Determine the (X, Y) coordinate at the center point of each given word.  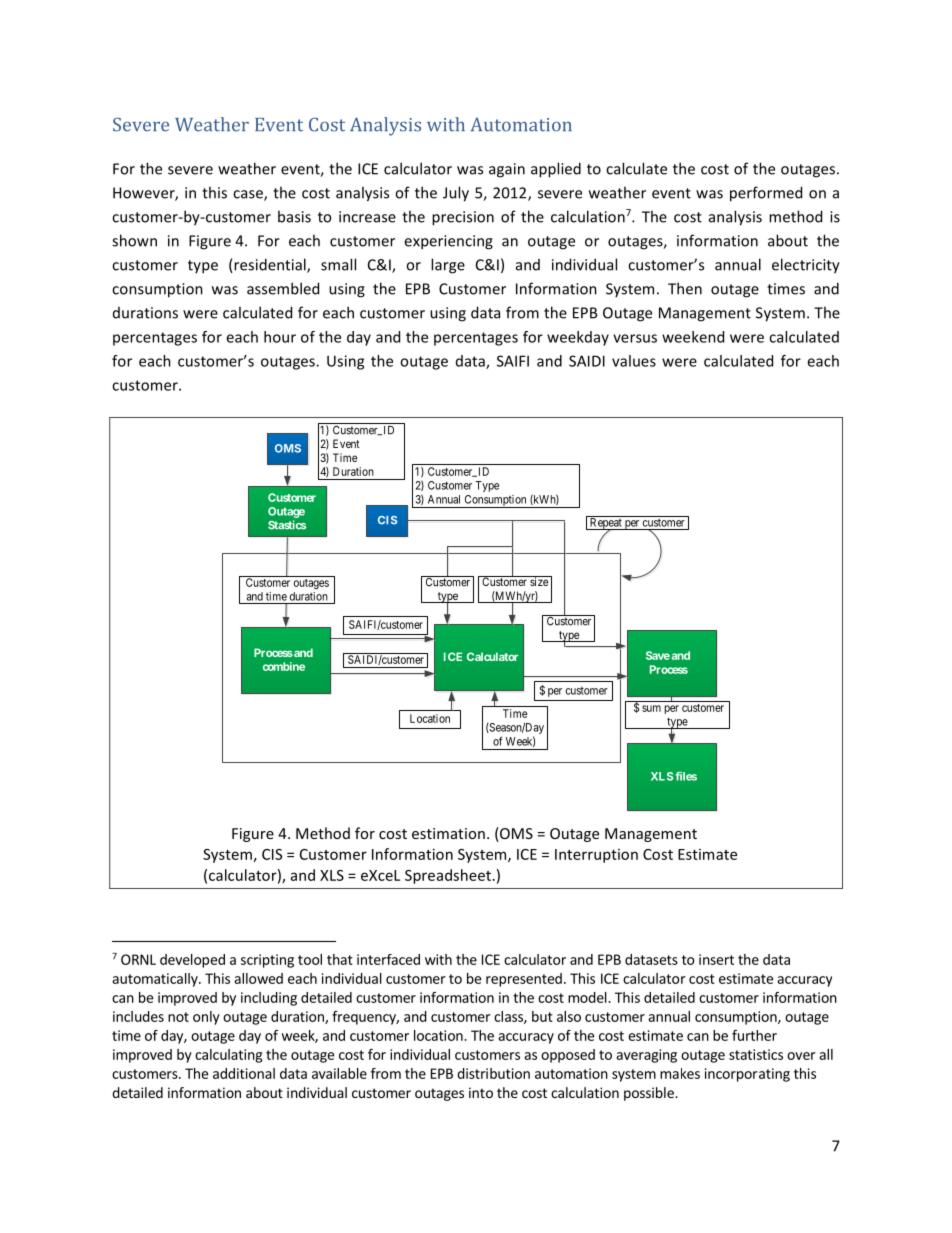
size (539, 581)
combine (284, 666)
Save (658, 655)
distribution (493, 1073)
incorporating (747, 1075)
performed (766, 194)
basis (294, 216)
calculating (228, 1056)
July (456, 194)
